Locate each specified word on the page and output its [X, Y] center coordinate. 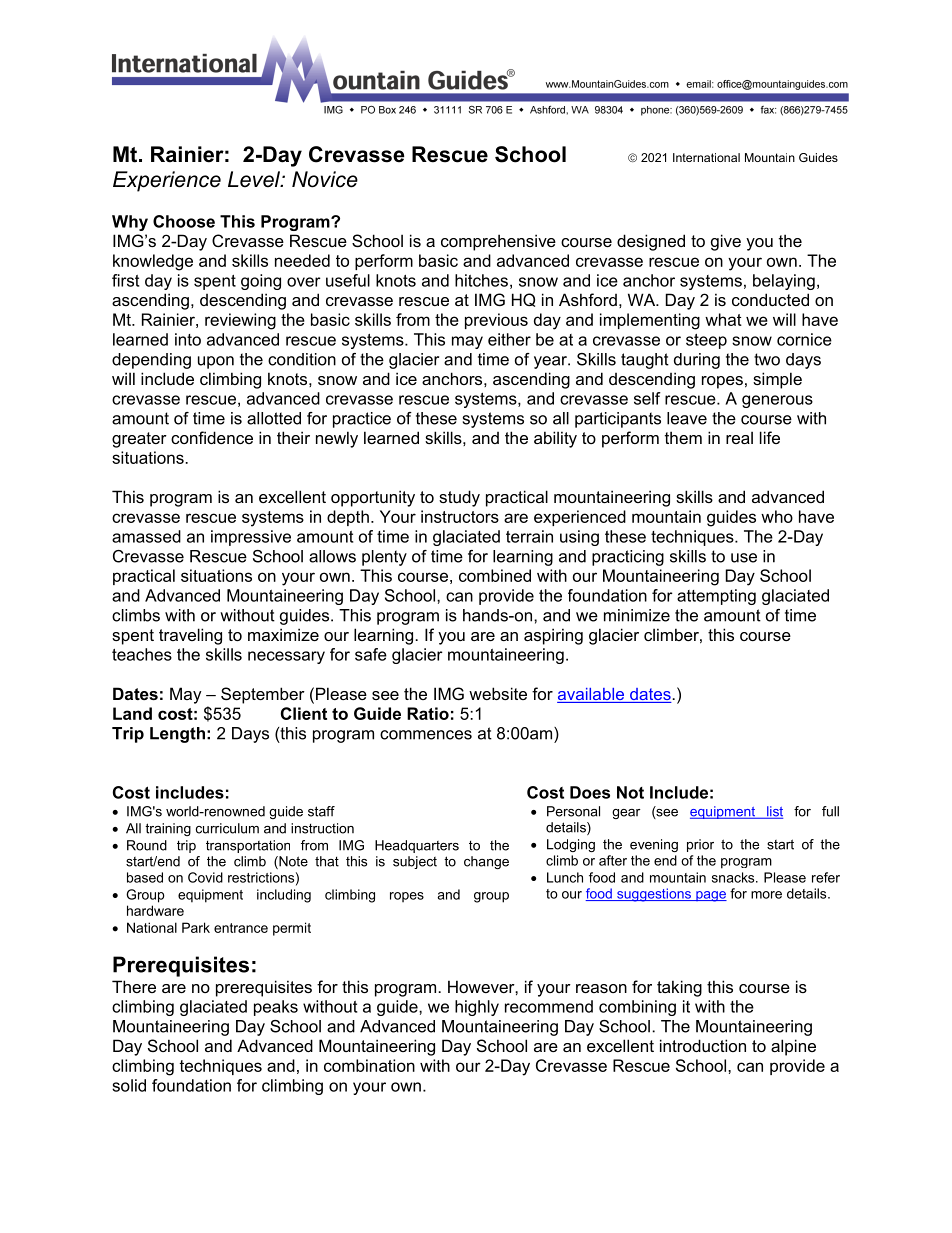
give [726, 242]
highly [477, 1008]
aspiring [553, 636]
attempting [716, 597]
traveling [190, 636]
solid [129, 1085]
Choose [184, 221]
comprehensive [498, 242]
